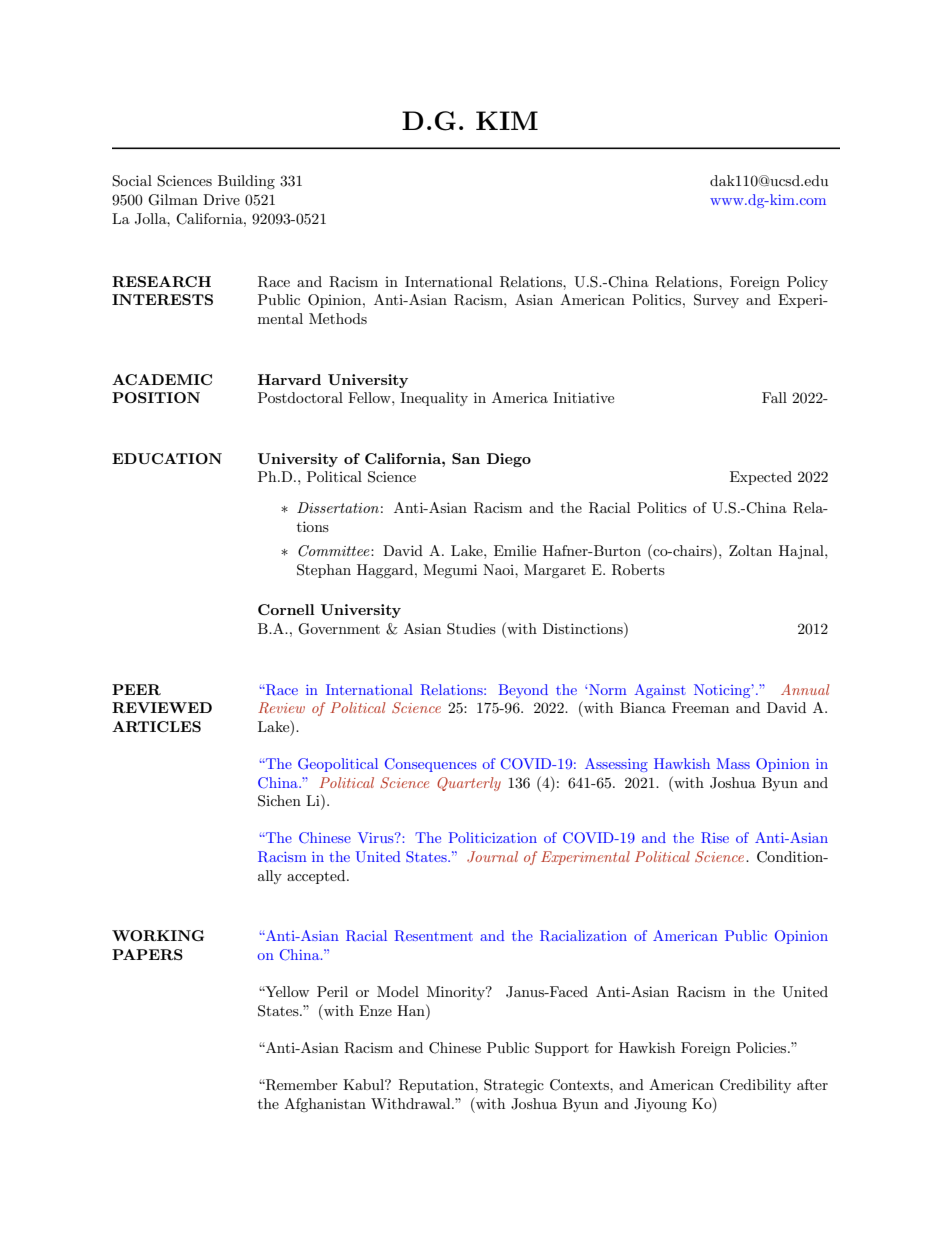  I want to click on Freeman, so click(700, 707).
